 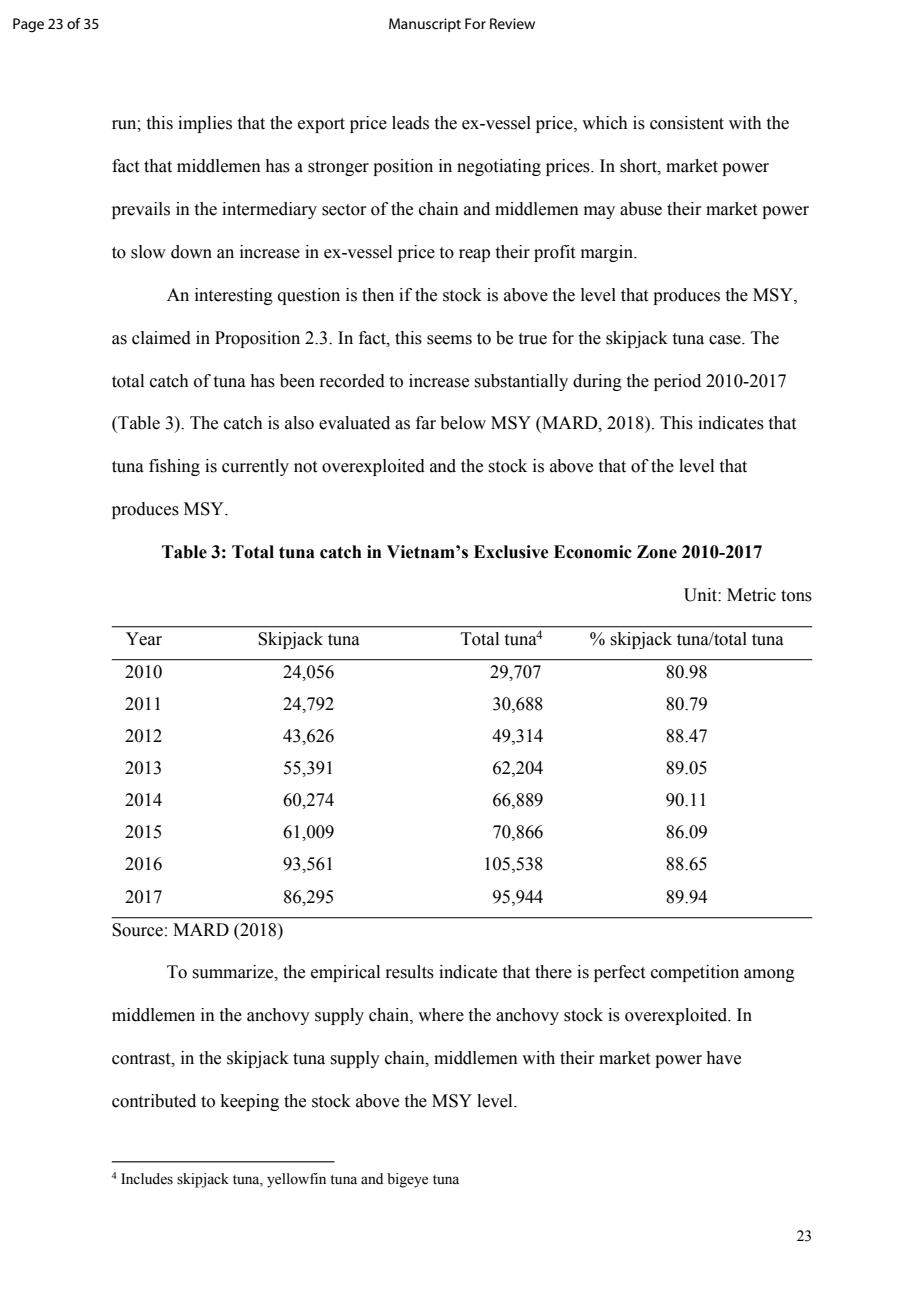 What do you see at coordinates (144, 639) in the document?
I see `Year` at bounding box center [144, 639].
